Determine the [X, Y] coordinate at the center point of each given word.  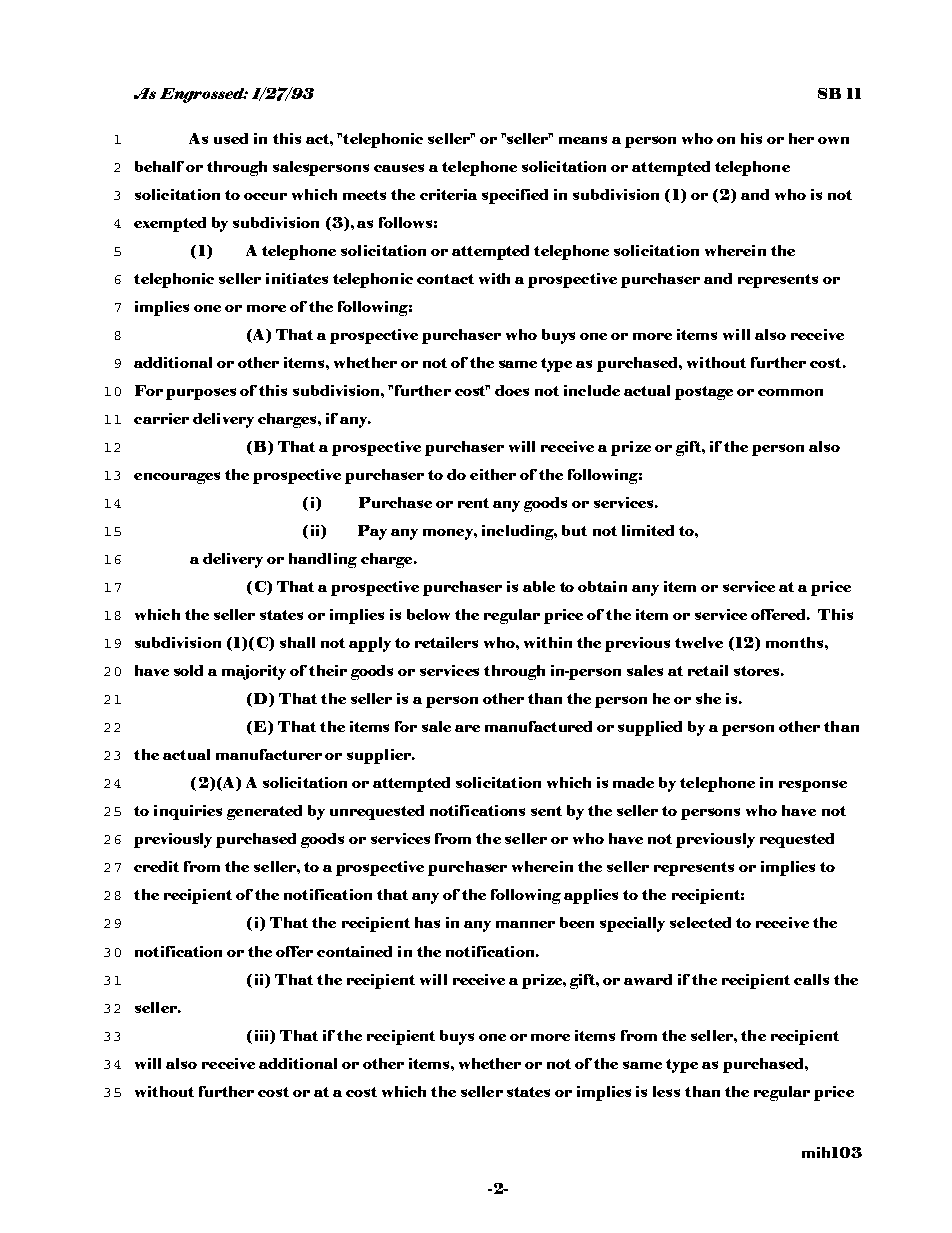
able [539, 586]
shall [297, 642]
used [231, 138]
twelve [699, 642]
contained [354, 951]
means [583, 140]
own [833, 140]
